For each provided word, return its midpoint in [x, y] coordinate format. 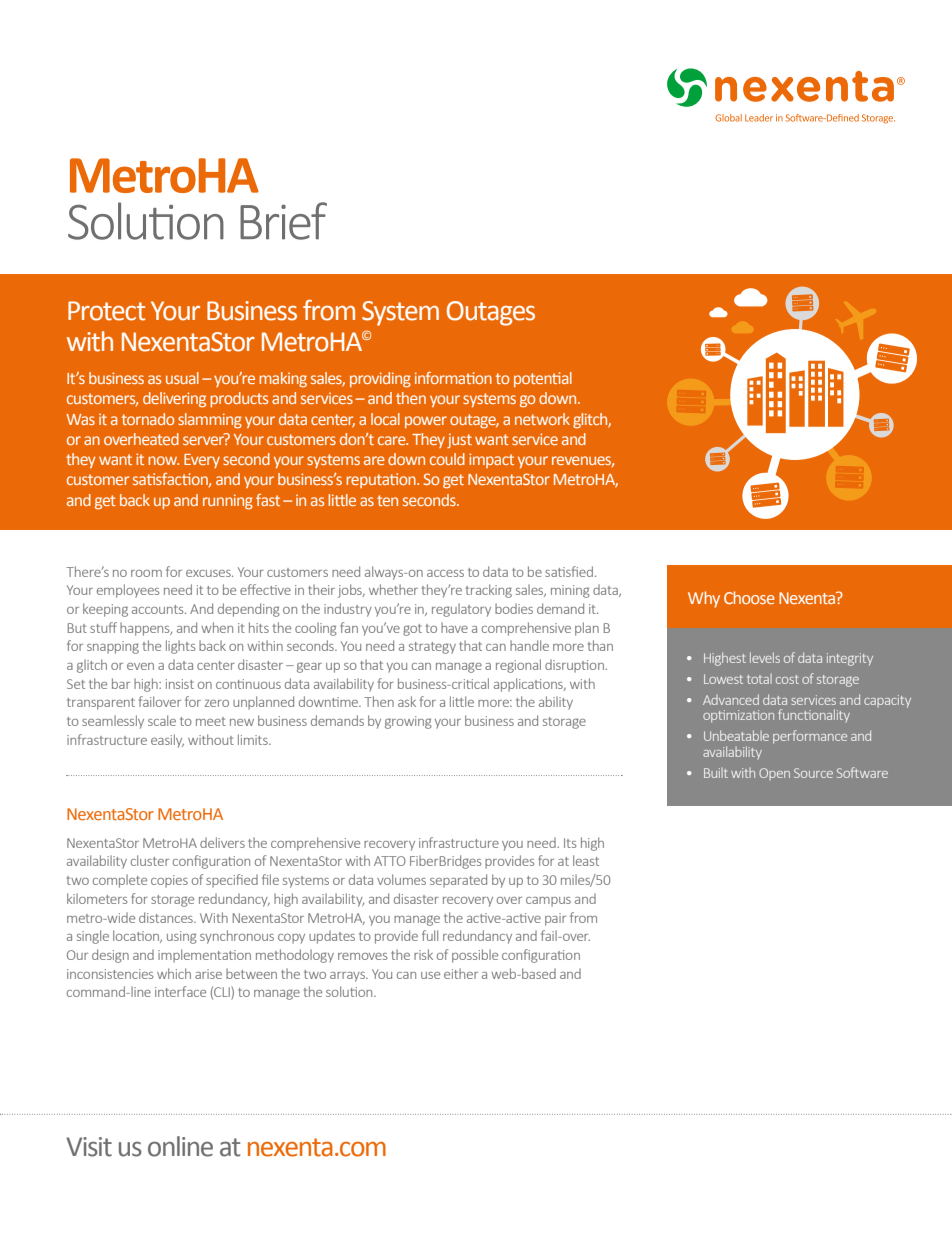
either [461, 973]
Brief [283, 221]
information [453, 378]
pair [555, 919]
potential [543, 379]
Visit [89, 1147]
